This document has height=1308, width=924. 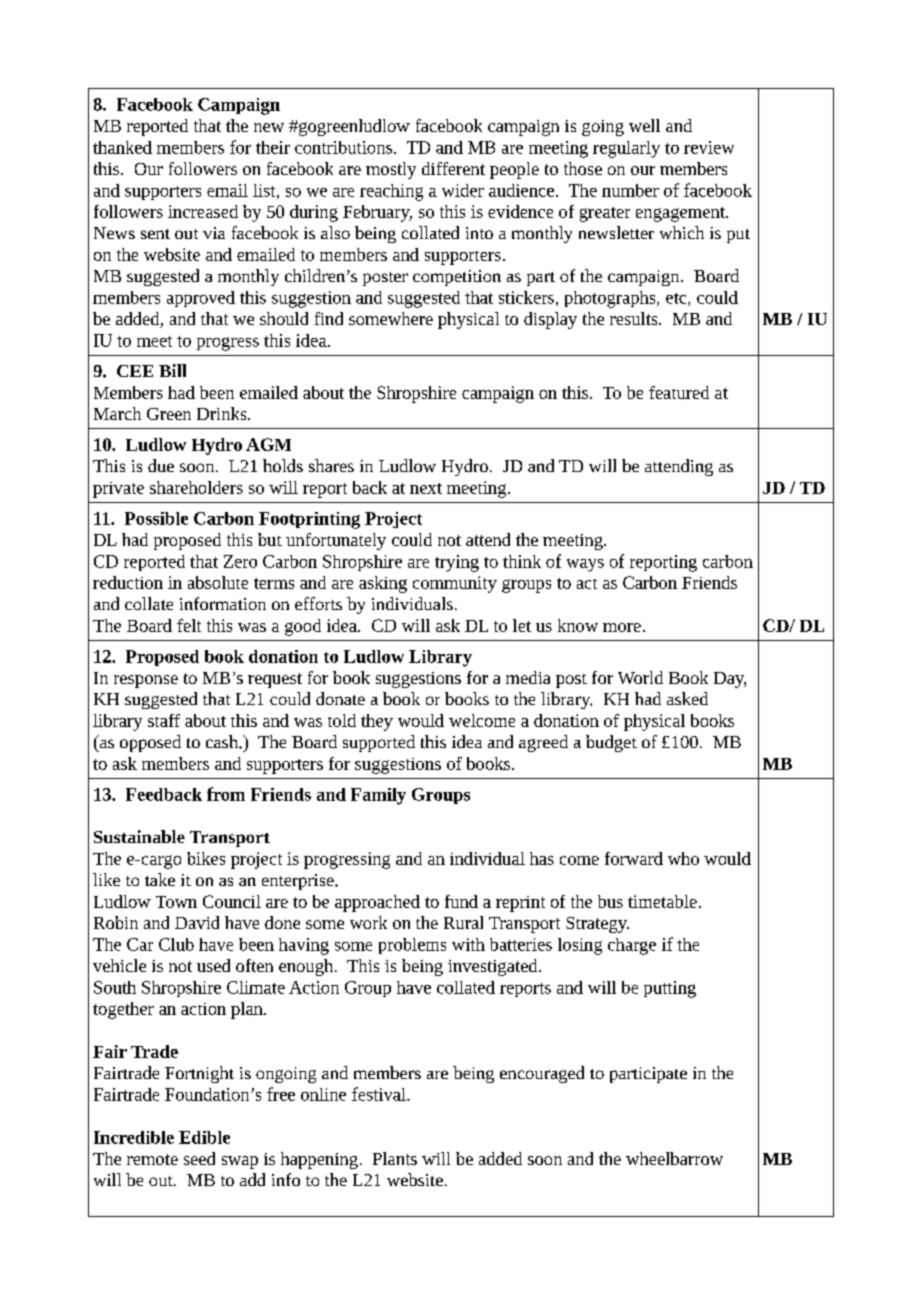 I want to click on seed, so click(x=199, y=1158).
